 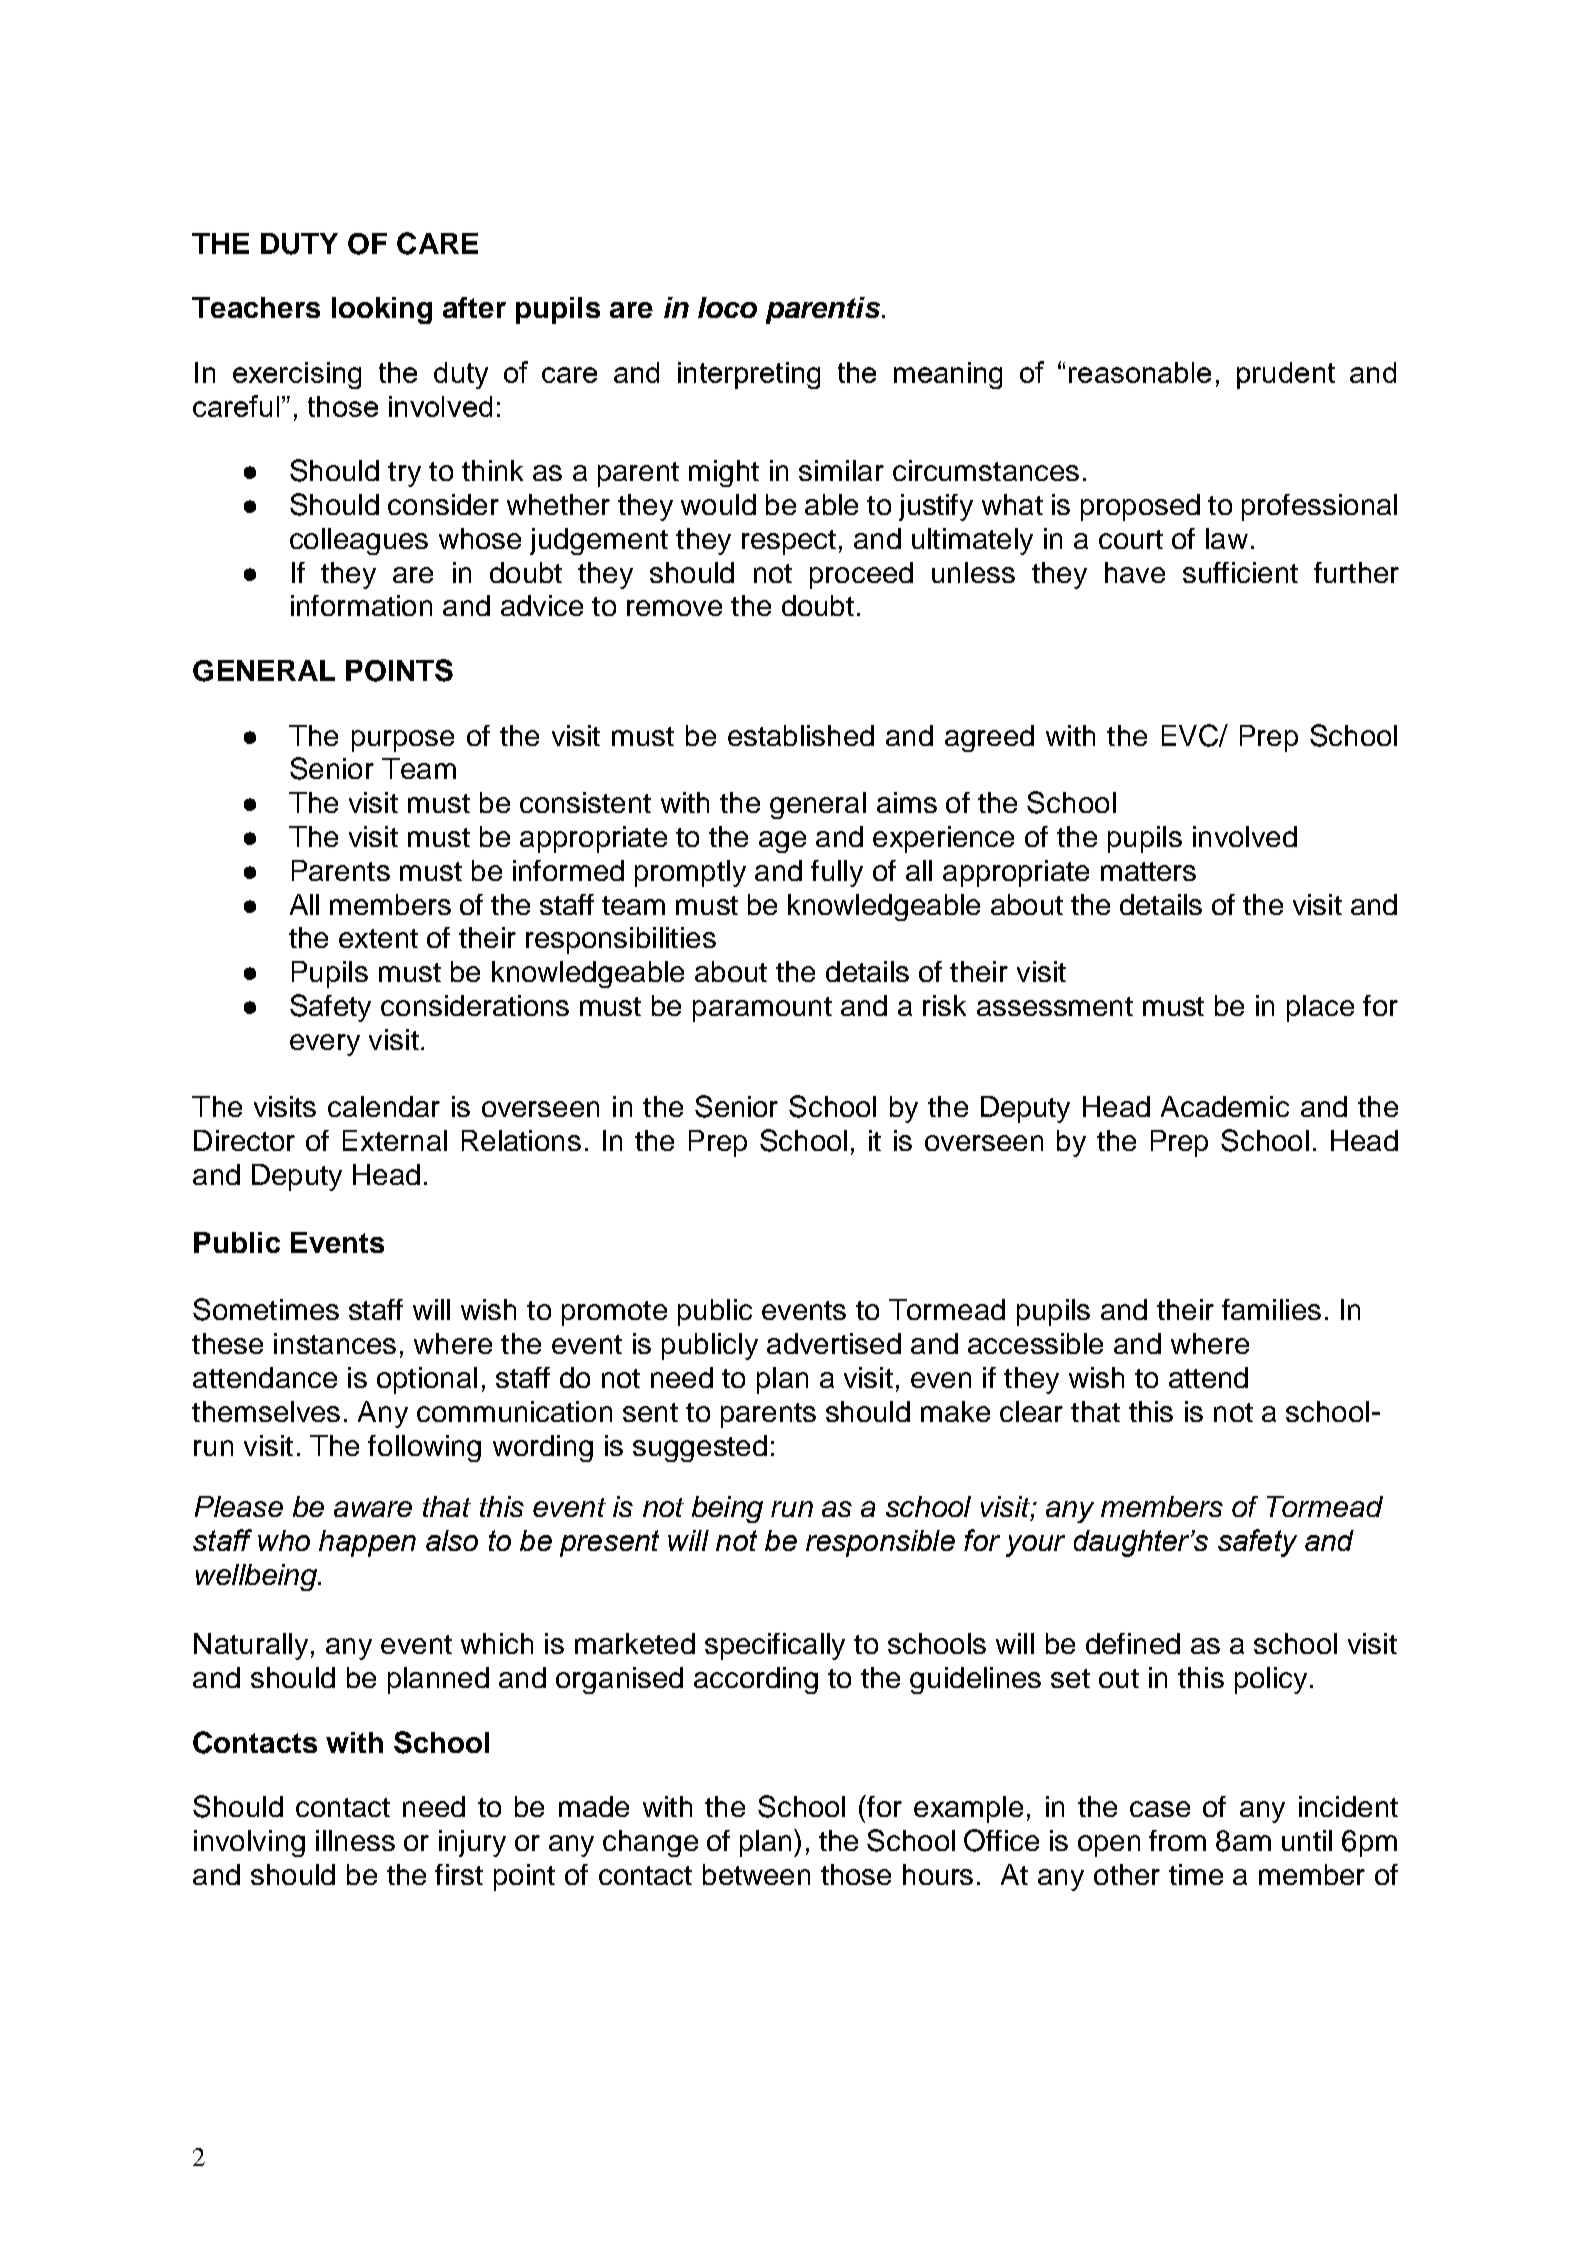 What do you see at coordinates (1286, 375) in the screenshot?
I see `prudent` at bounding box center [1286, 375].
